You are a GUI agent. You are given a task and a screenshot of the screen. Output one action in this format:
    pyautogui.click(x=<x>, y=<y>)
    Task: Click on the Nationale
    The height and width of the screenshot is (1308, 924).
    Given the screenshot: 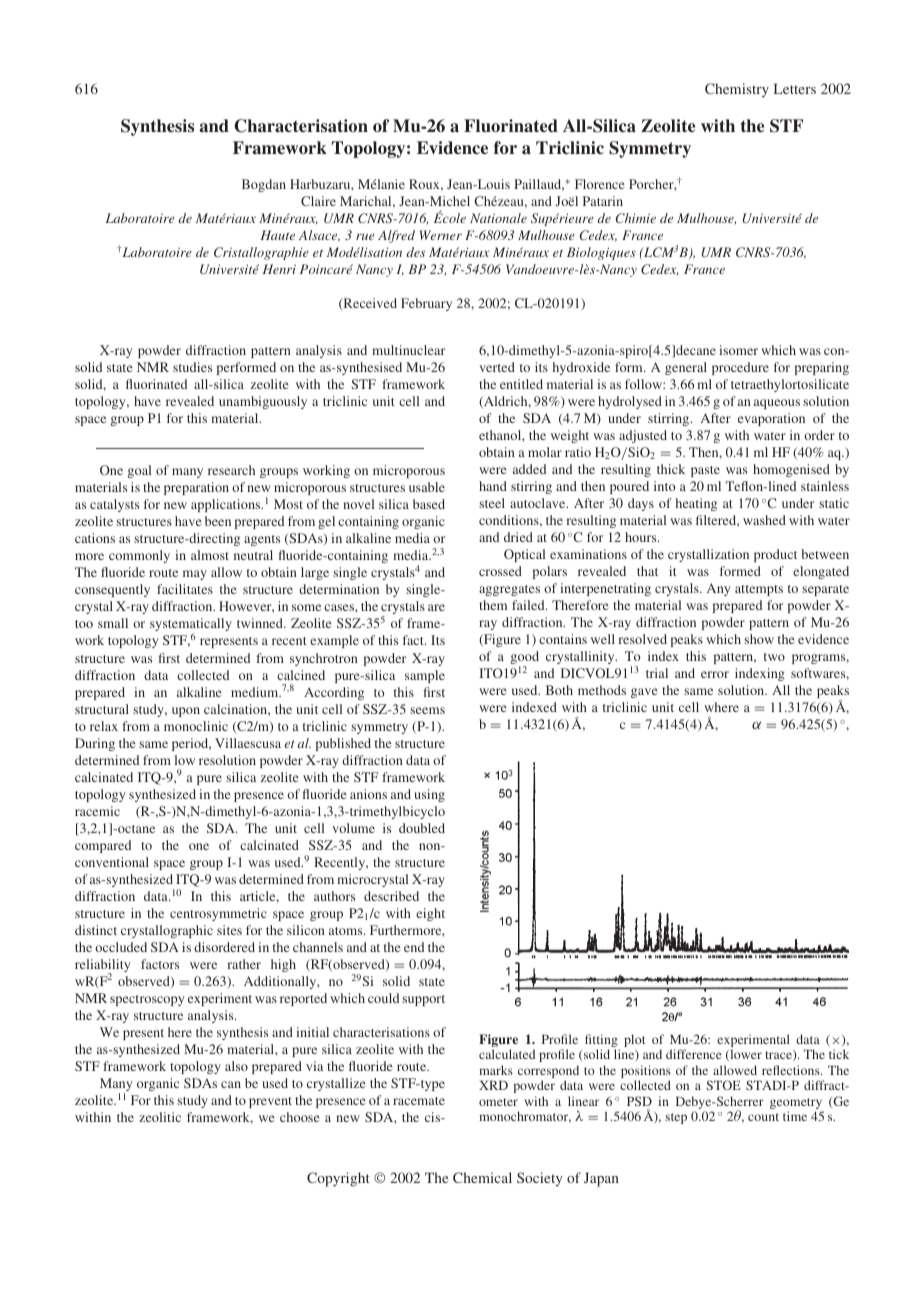 What is the action you would take?
    pyautogui.click(x=498, y=218)
